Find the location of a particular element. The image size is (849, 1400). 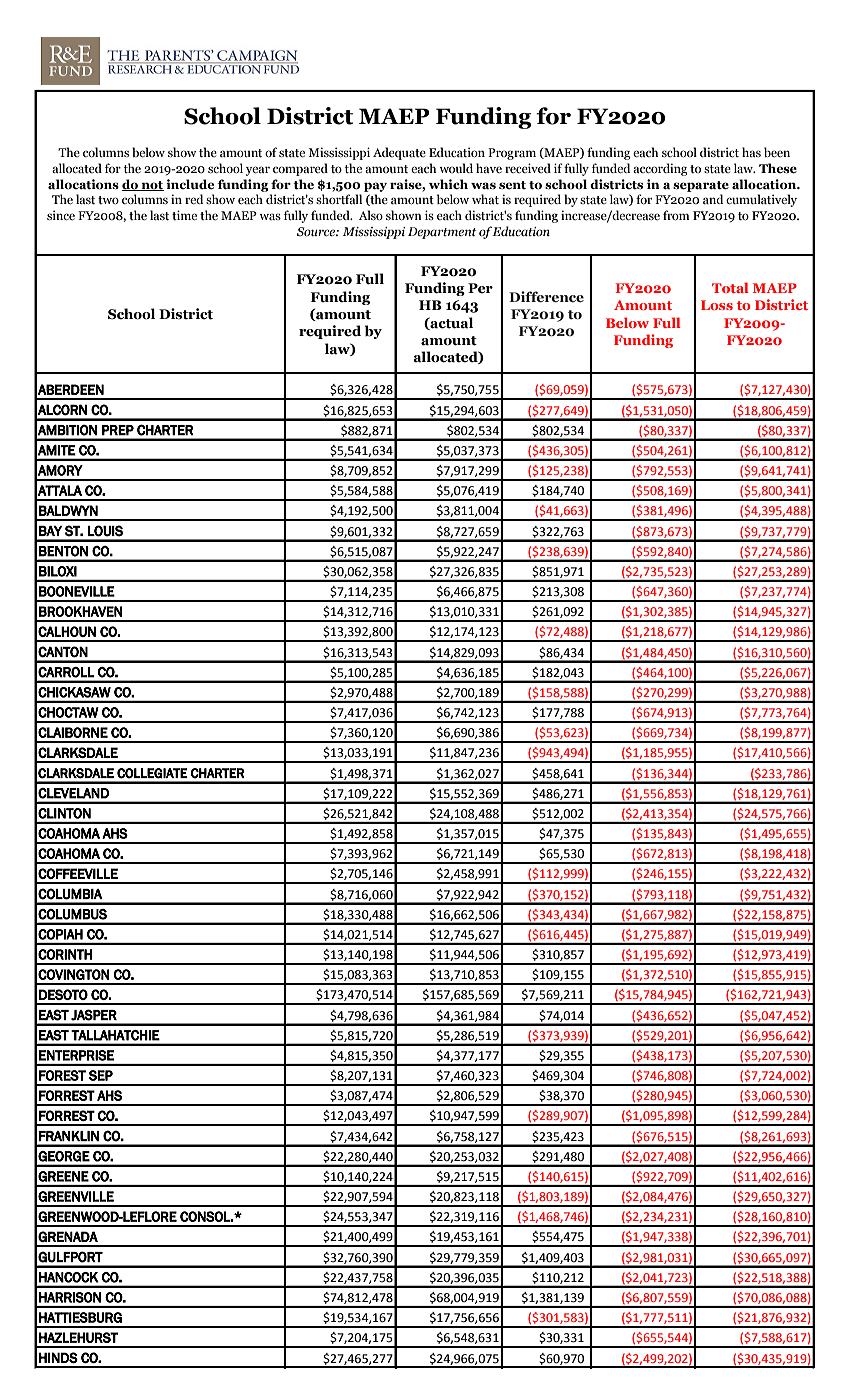

ENTERPRISE is located at coordinates (76, 1055).
